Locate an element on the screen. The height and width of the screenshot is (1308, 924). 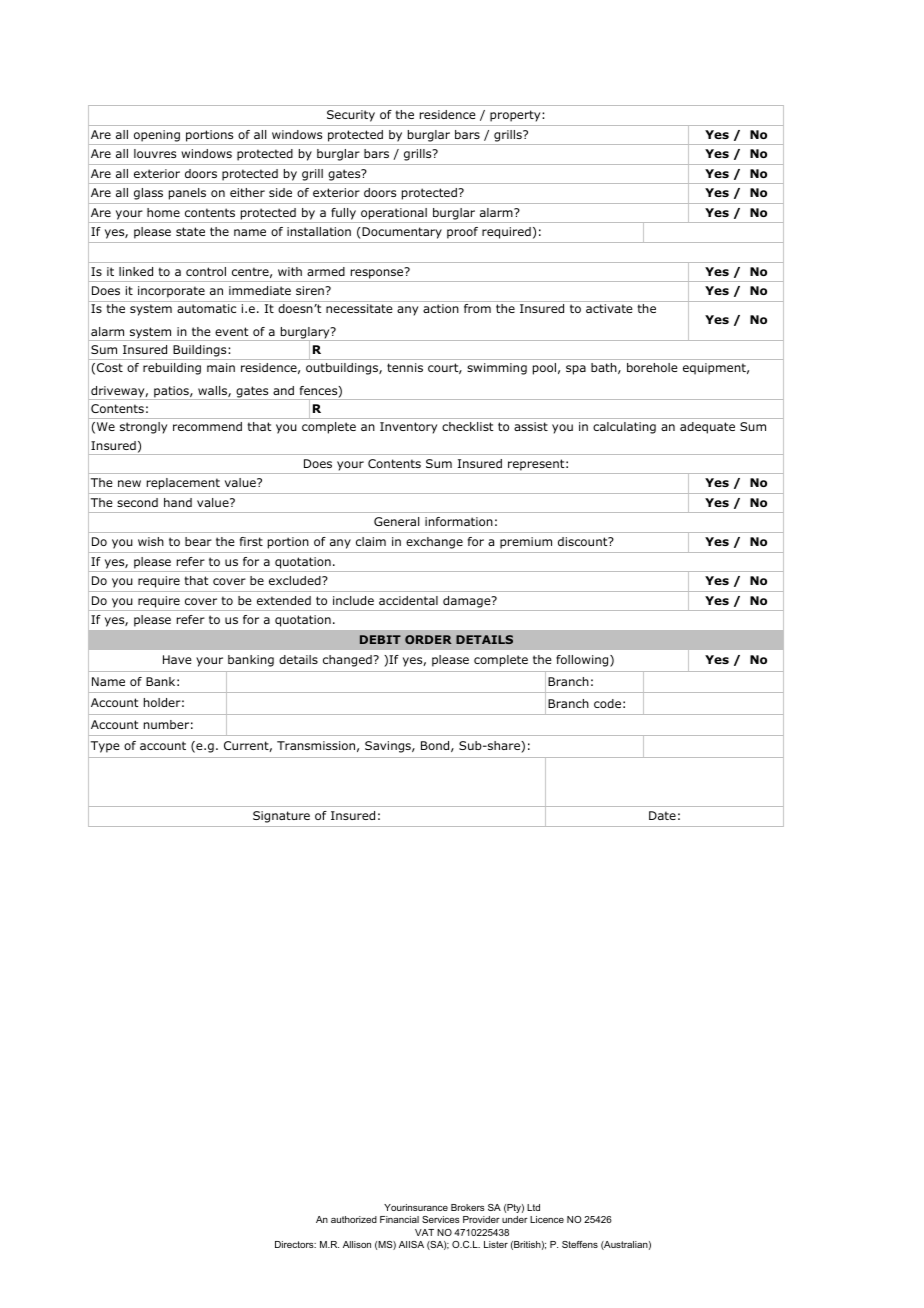
Have is located at coordinates (177, 659).
